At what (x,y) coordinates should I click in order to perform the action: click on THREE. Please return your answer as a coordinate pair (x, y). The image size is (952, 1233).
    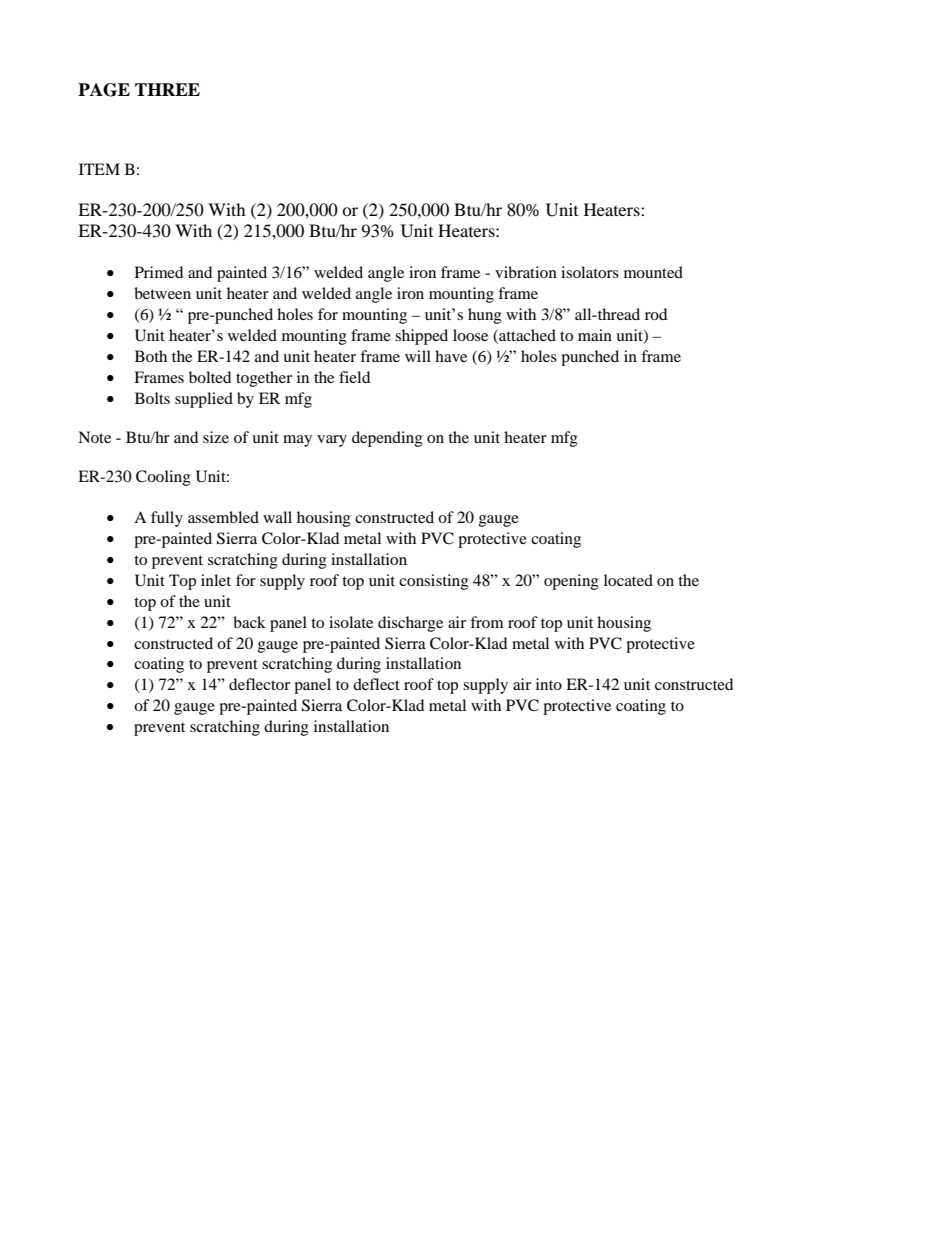
    Looking at the image, I should click on (167, 89).
